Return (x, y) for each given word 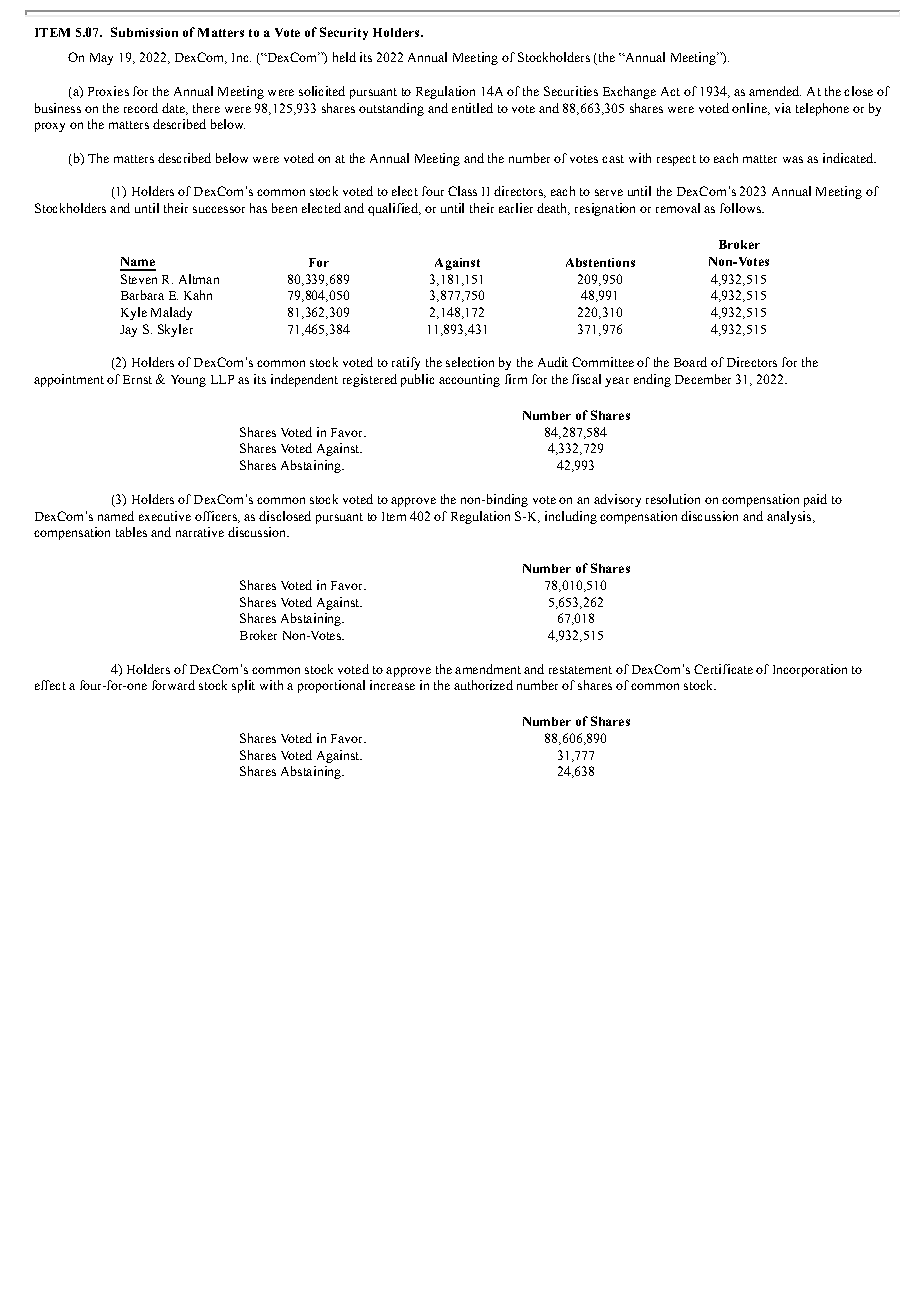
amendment (488, 669)
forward (173, 685)
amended (775, 91)
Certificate (723, 669)
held (344, 57)
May (101, 59)
